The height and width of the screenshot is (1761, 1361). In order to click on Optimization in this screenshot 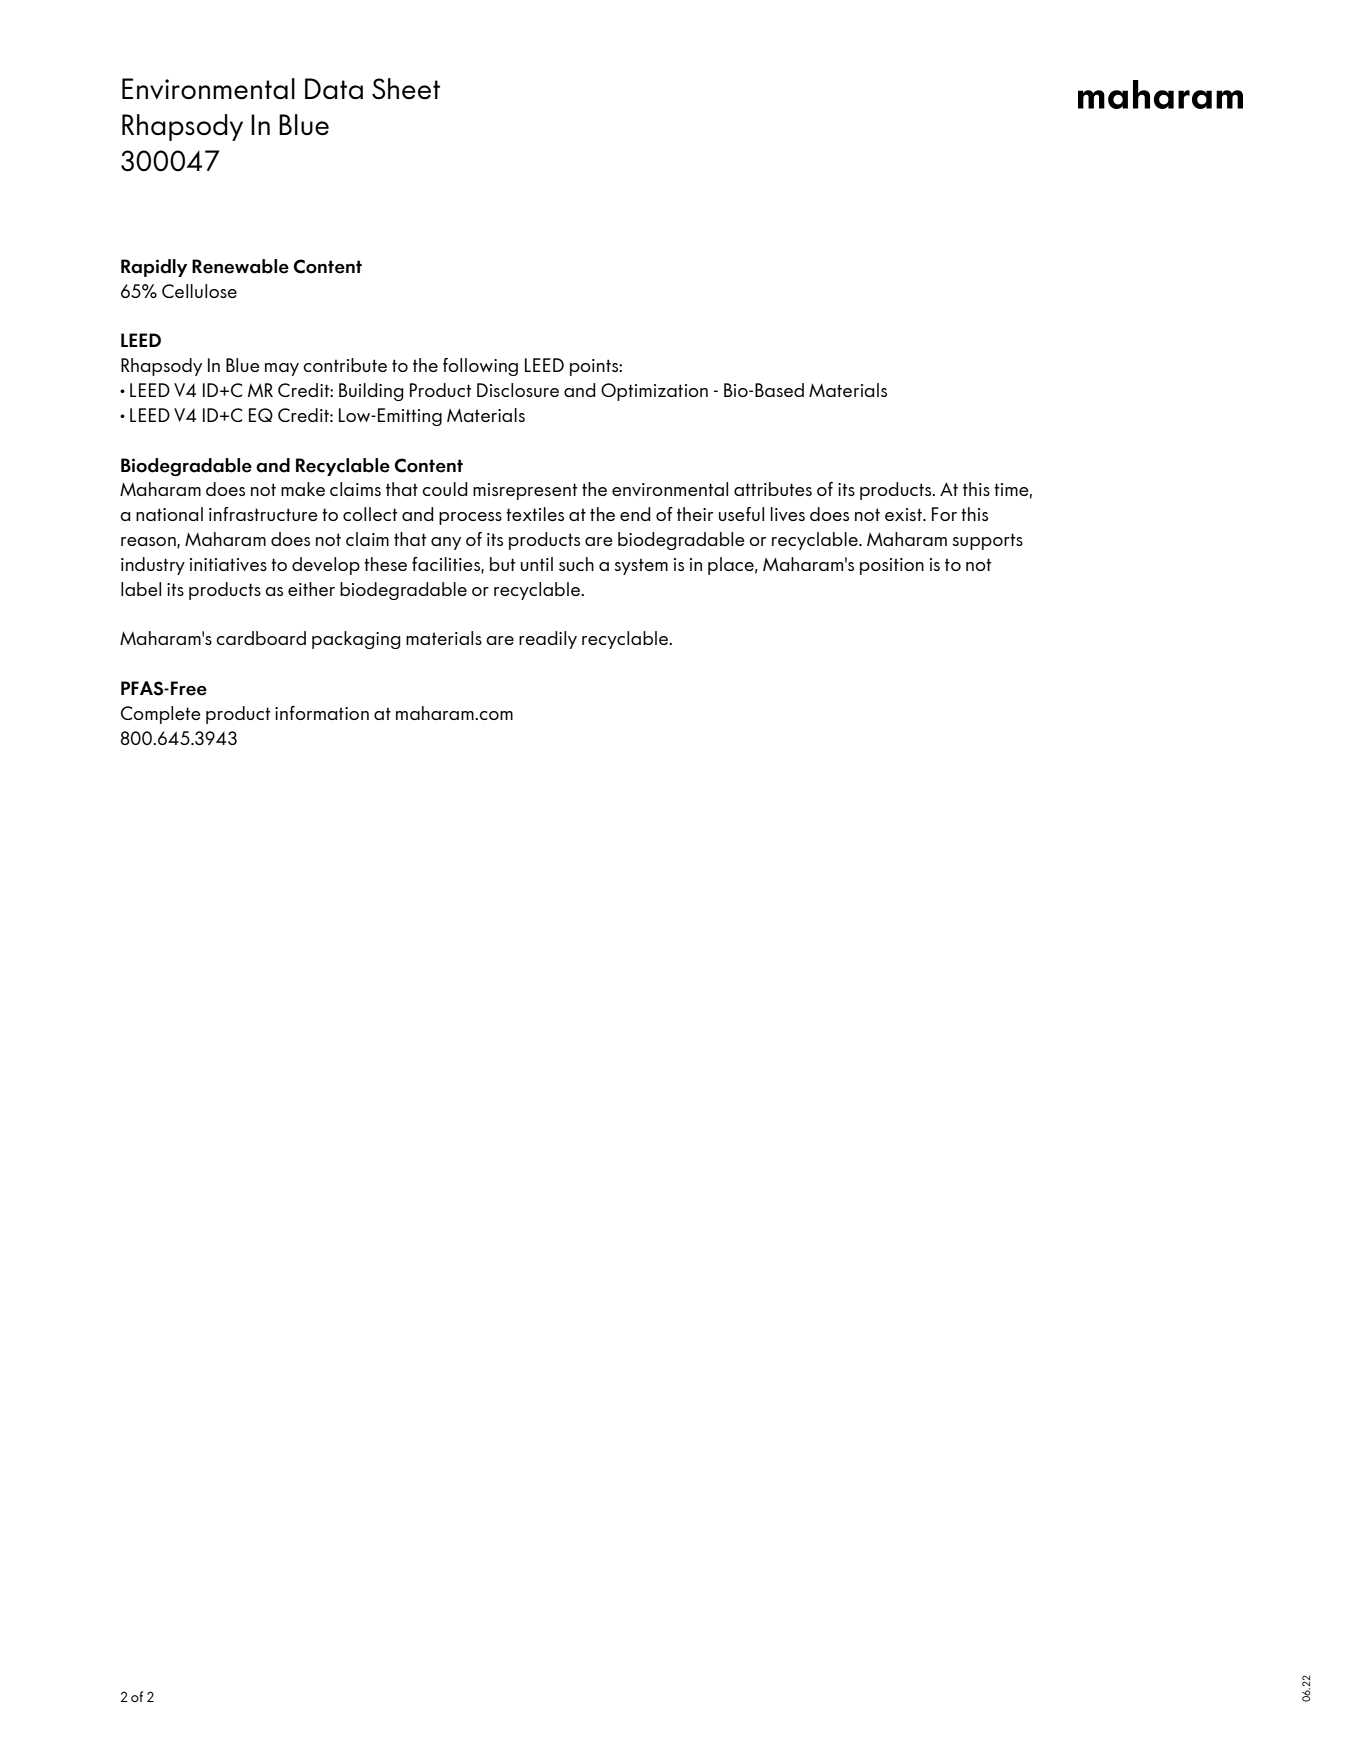, I will do `click(654, 392)`.
